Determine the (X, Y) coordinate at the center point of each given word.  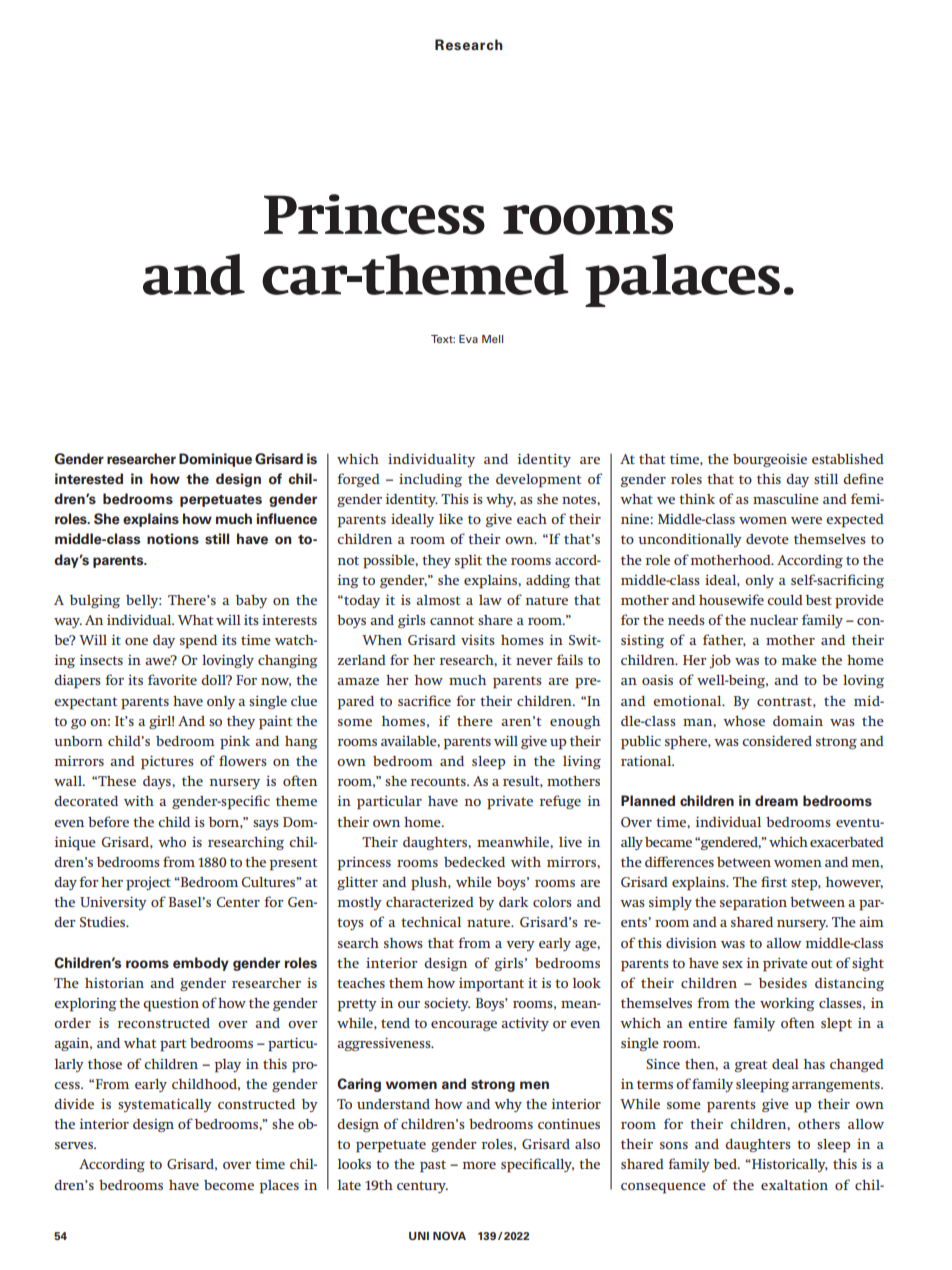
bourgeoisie (770, 460)
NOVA (449, 1235)
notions (173, 539)
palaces (682, 280)
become (229, 1185)
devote (767, 539)
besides (783, 983)
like (451, 519)
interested (89, 479)
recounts (439, 781)
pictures (167, 763)
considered (777, 741)
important (491, 985)
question (171, 1005)
